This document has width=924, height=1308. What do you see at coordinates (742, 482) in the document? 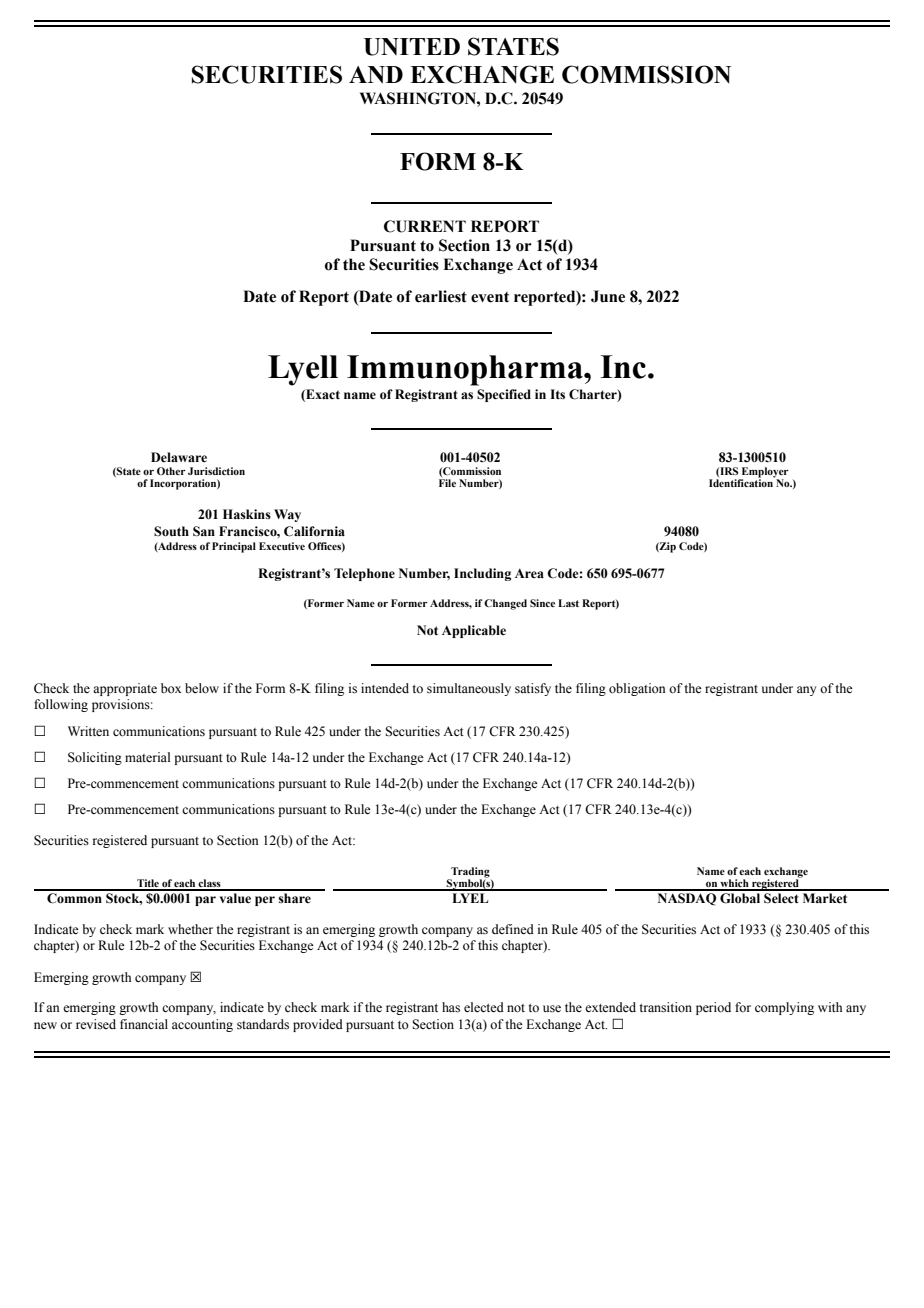
I see `Identification` at bounding box center [742, 482].
